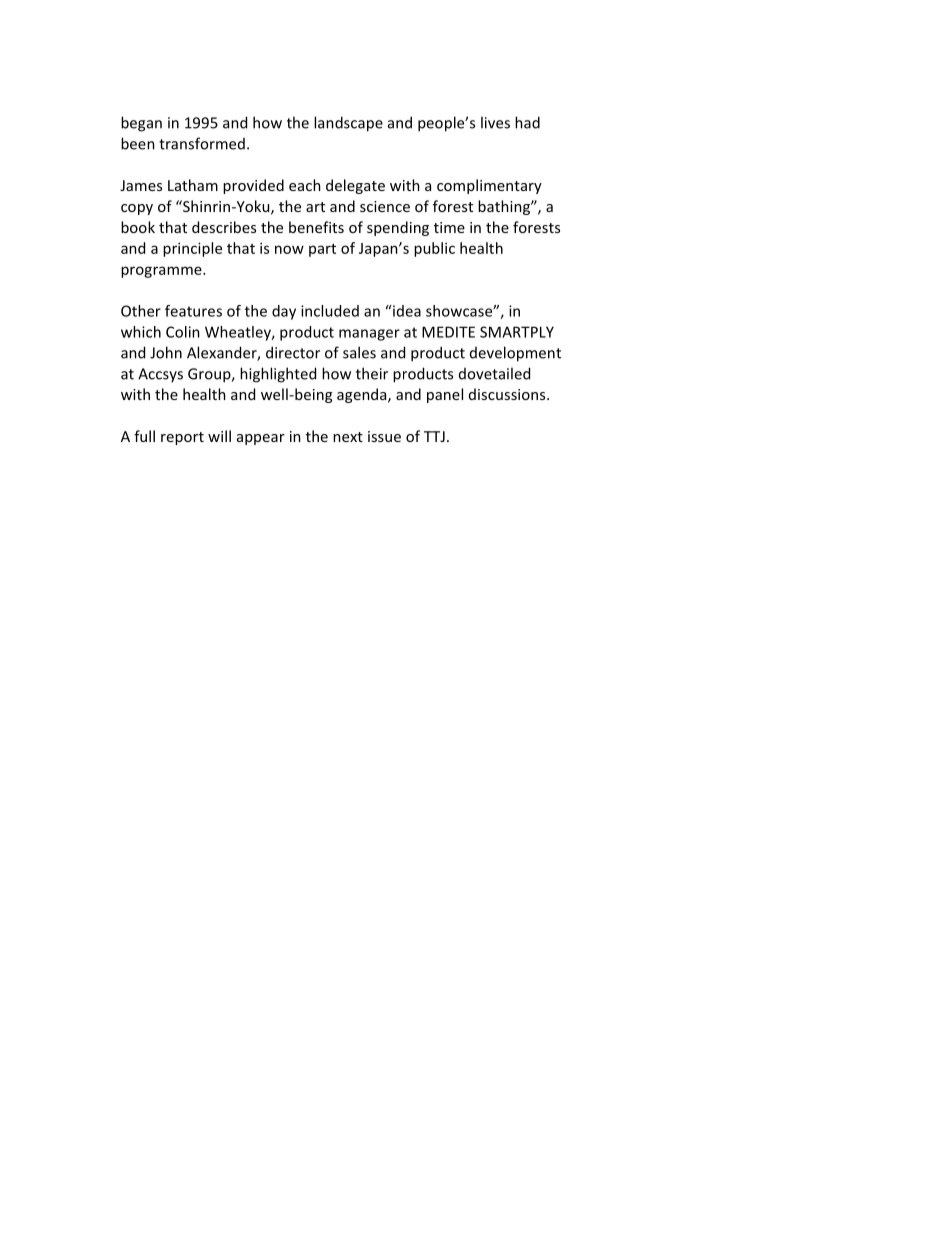 The width and height of the page is (952, 1233). Describe the element at coordinates (316, 227) in the page. I see `benefits` at that location.
